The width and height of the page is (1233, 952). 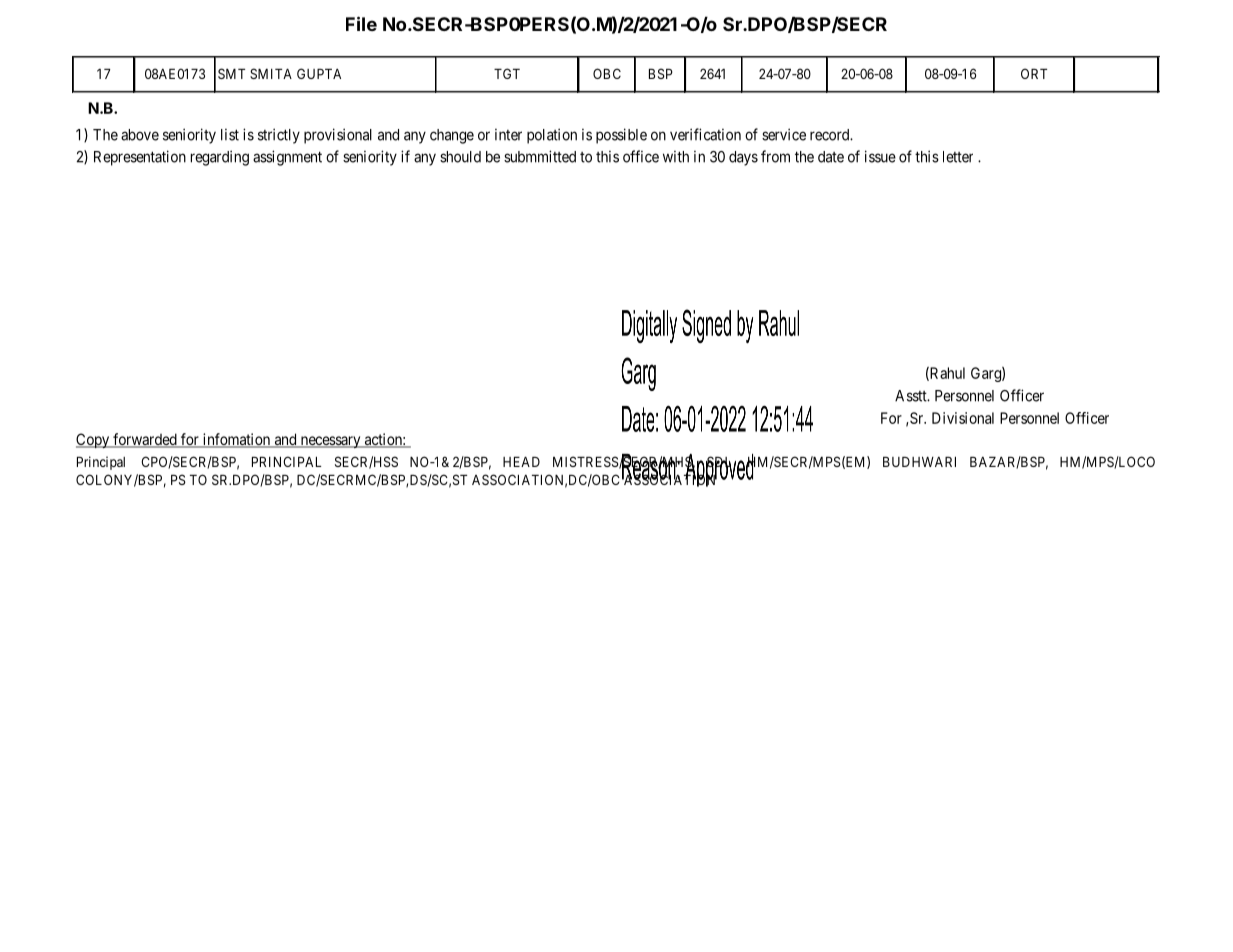 I want to click on letter, so click(x=958, y=157).
